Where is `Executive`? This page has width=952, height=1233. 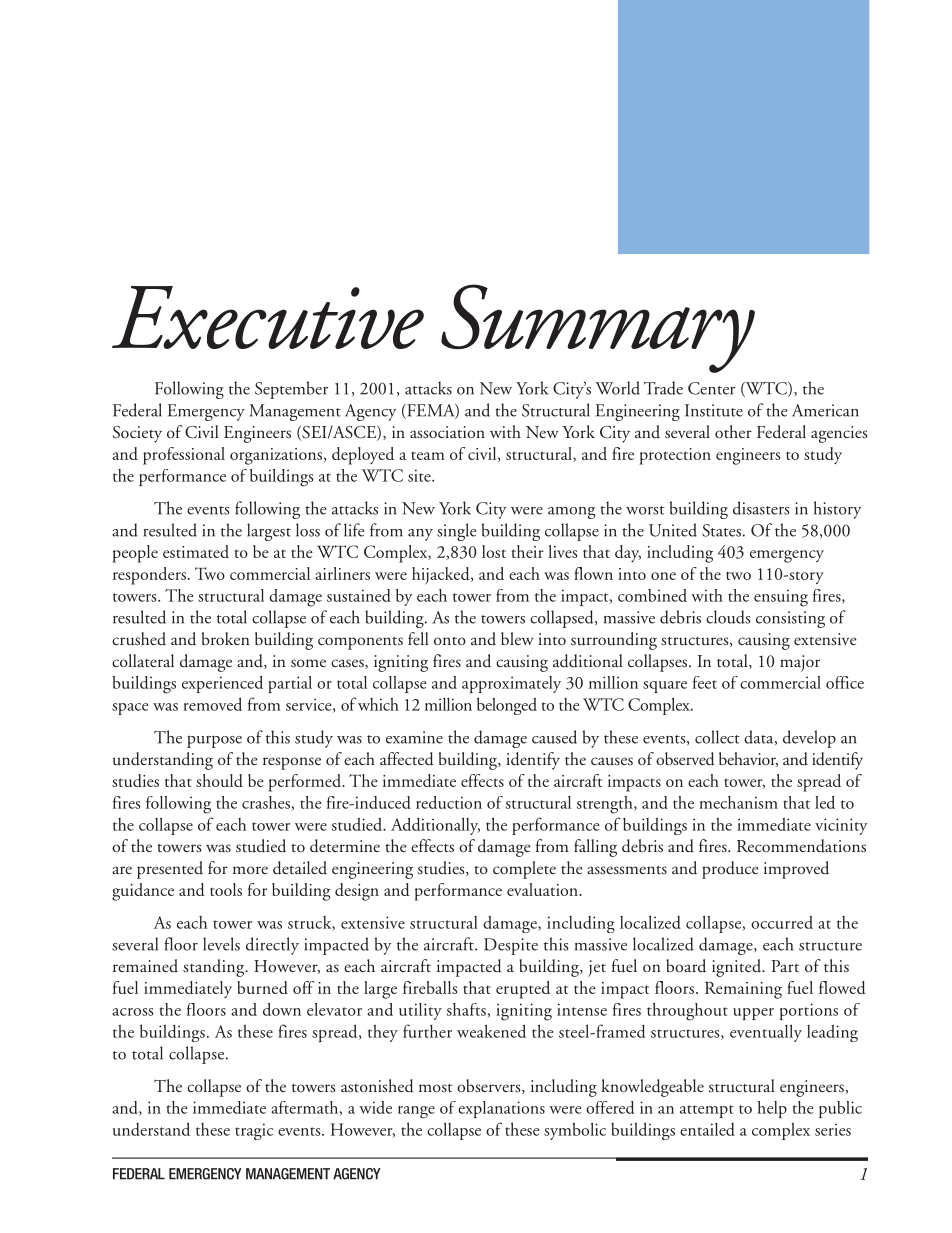 Executive is located at coordinates (268, 317).
